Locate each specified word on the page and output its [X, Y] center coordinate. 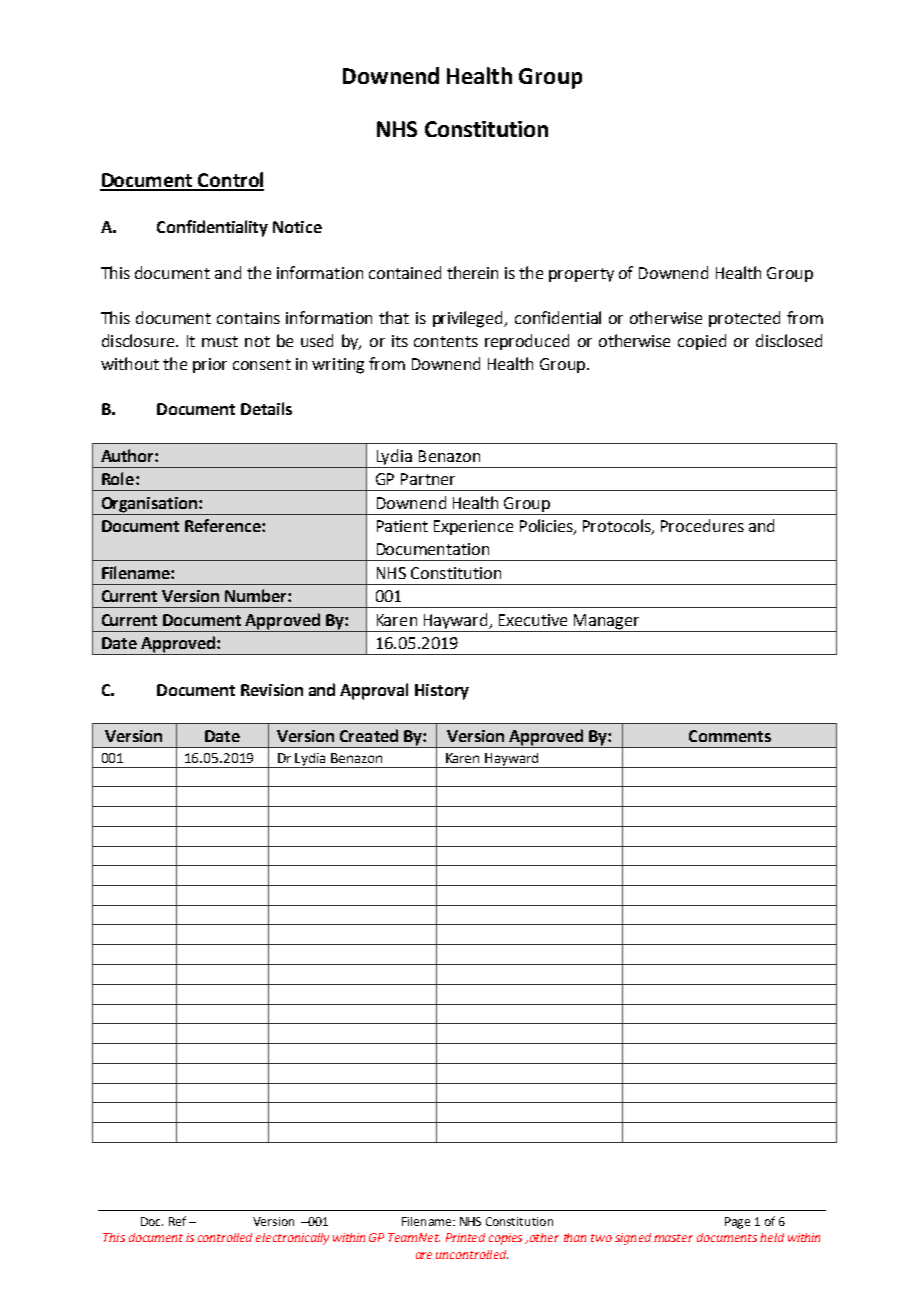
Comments [730, 736]
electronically [292, 1239]
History [442, 692]
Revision [272, 690]
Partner [428, 479]
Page [737, 1223]
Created [369, 735]
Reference [224, 525]
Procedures [702, 525]
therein [472, 272]
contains [248, 318]
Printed [465, 1237]
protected [744, 319]
